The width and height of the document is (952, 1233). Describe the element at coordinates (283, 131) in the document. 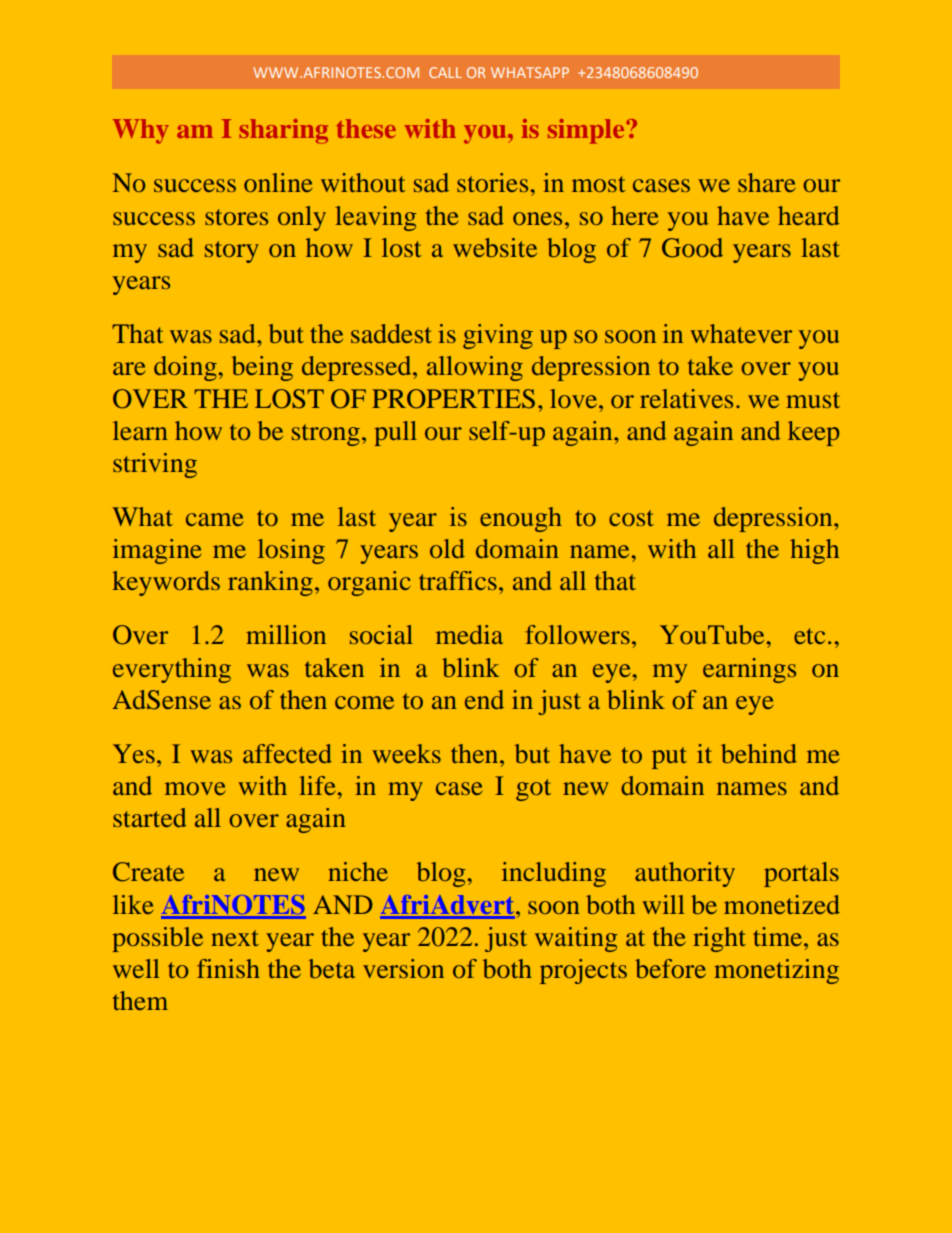

I see `sharing` at that location.
